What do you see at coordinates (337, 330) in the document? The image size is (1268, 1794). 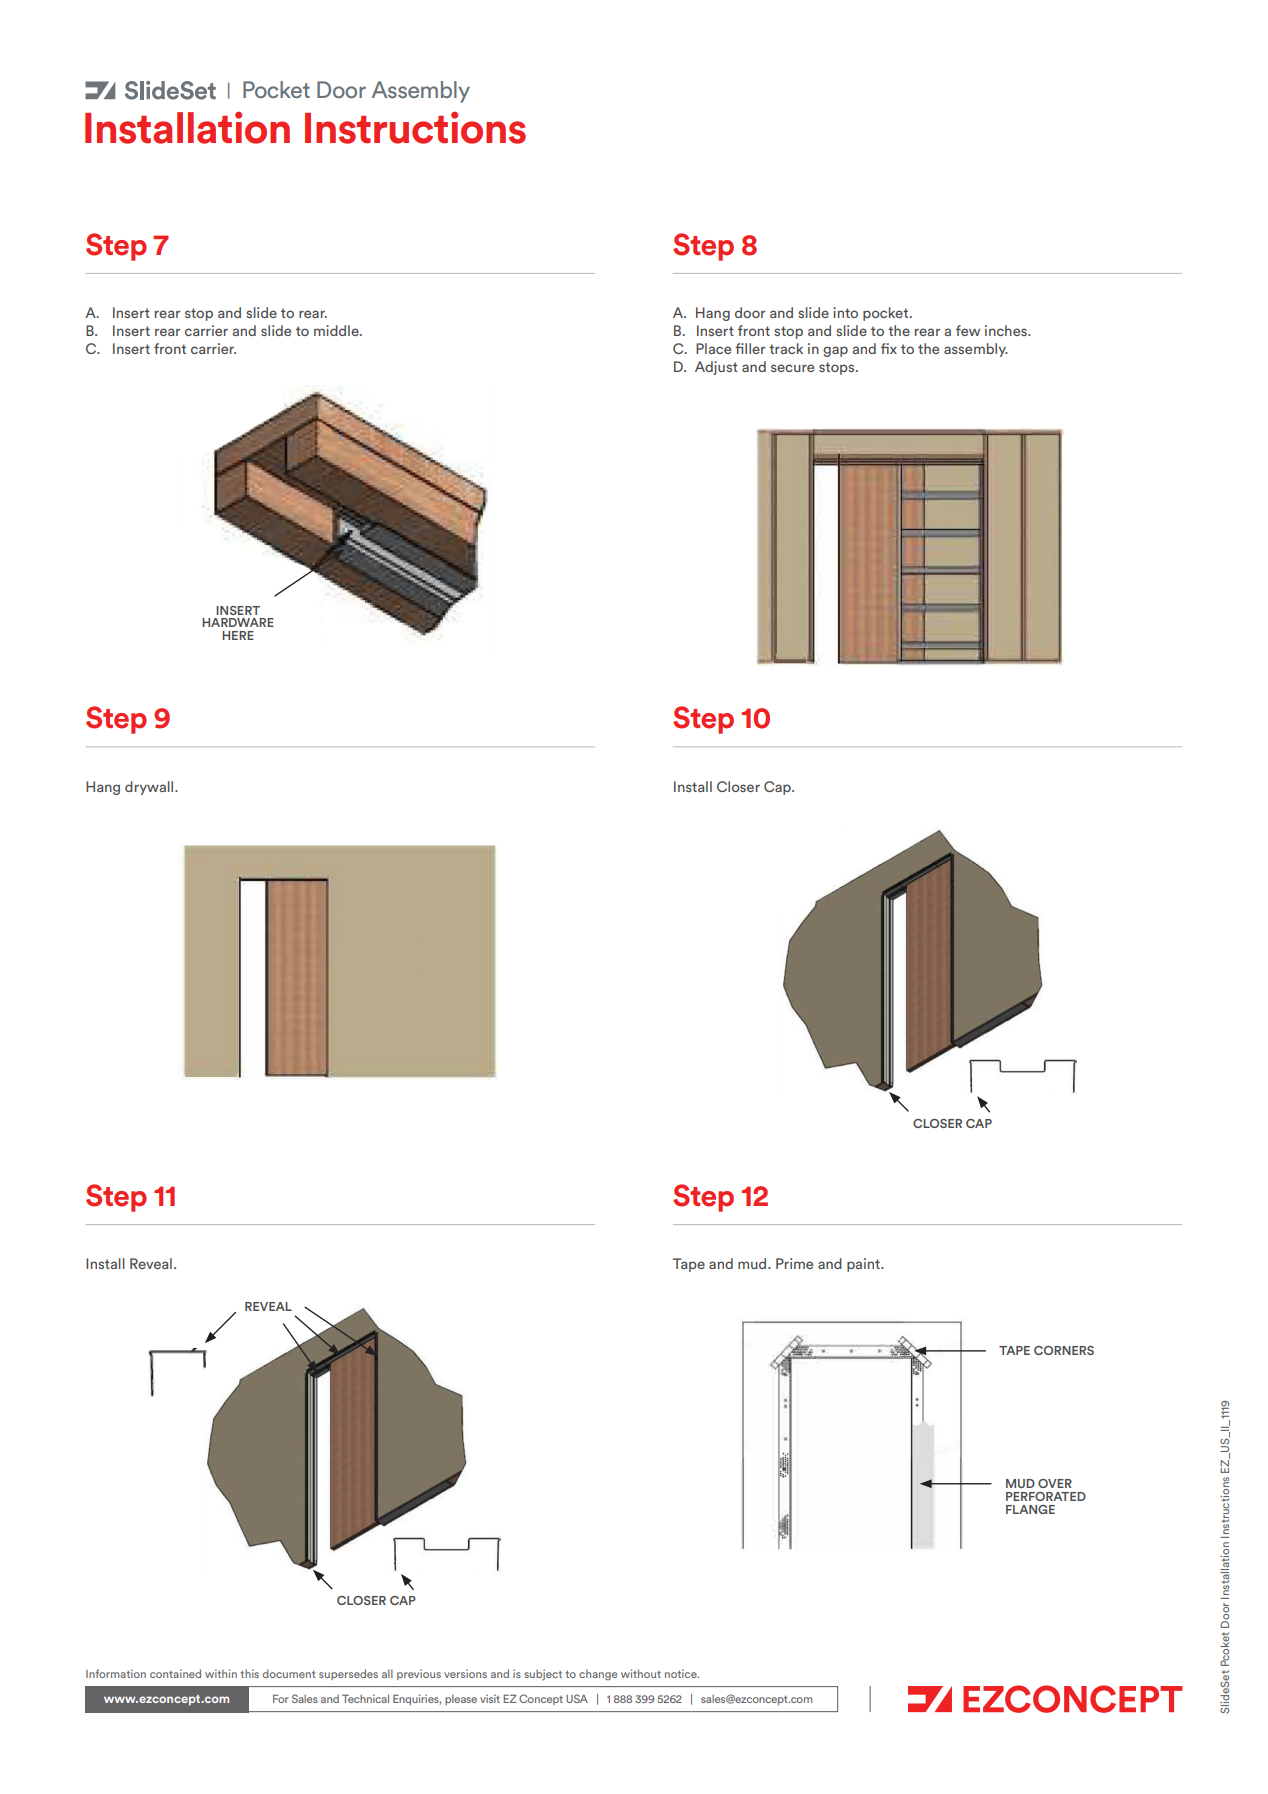 I see `middle` at bounding box center [337, 330].
